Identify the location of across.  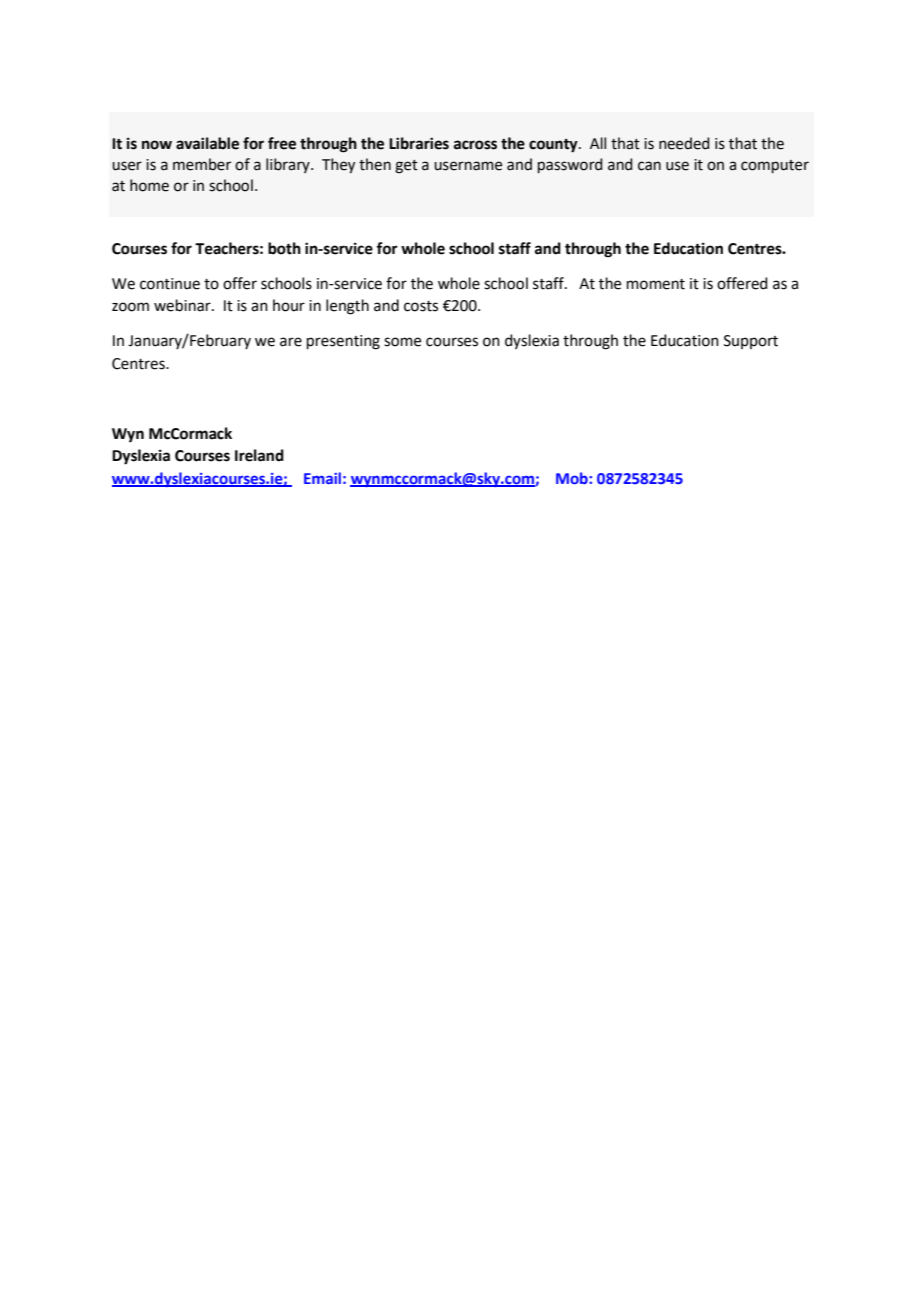
(475, 145).
